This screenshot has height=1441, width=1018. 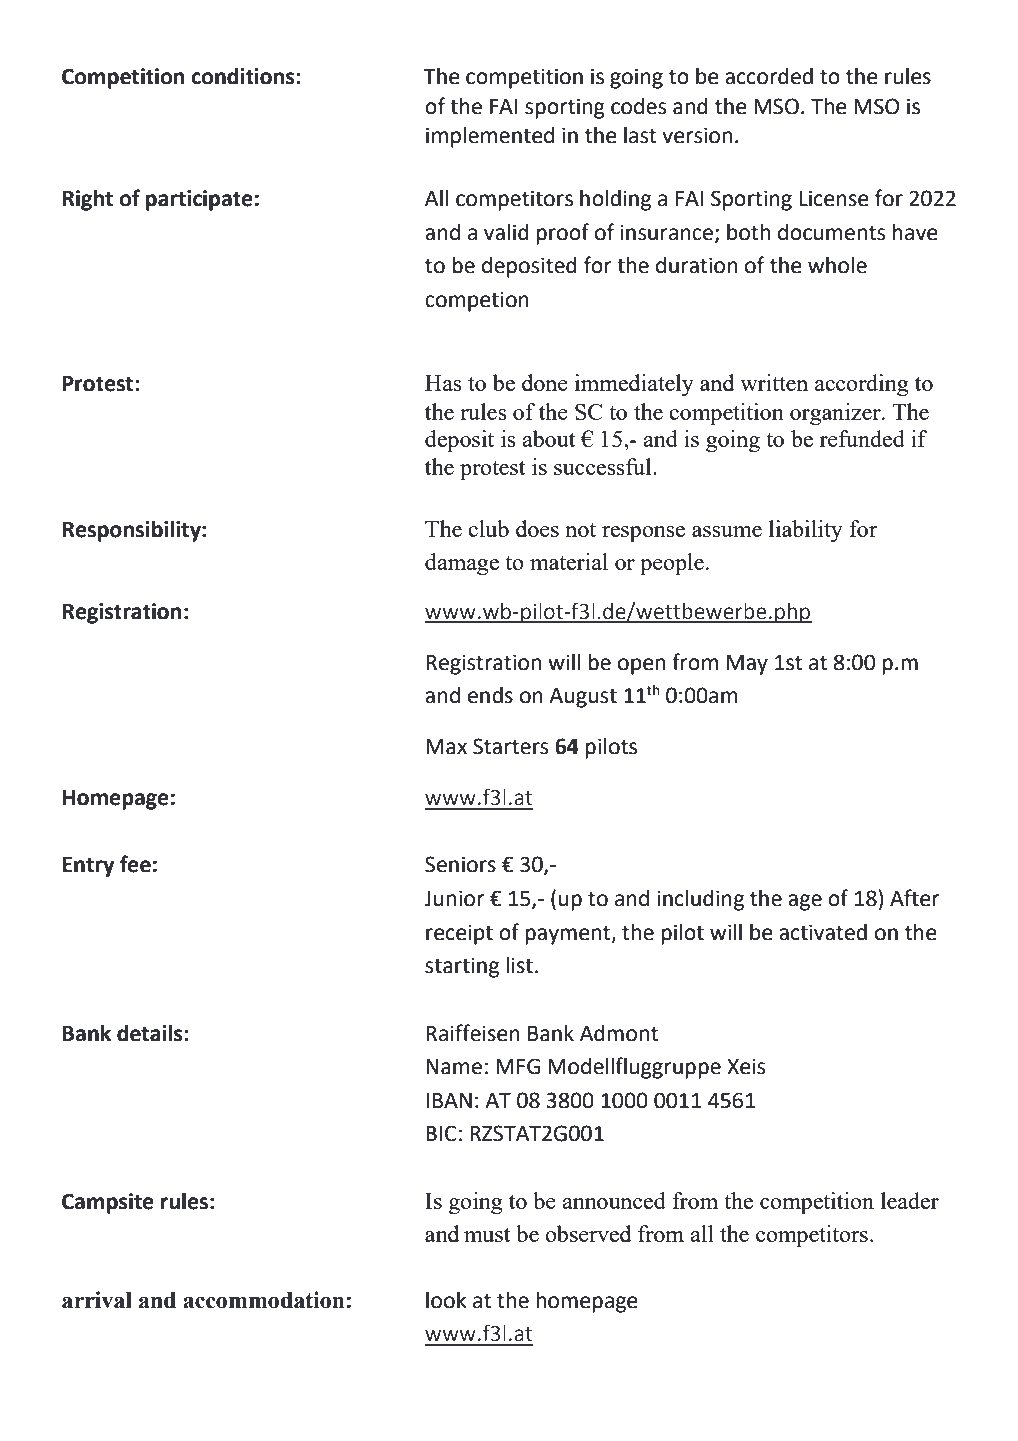 What do you see at coordinates (747, 665) in the screenshot?
I see `May` at bounding box center [747, 665].
